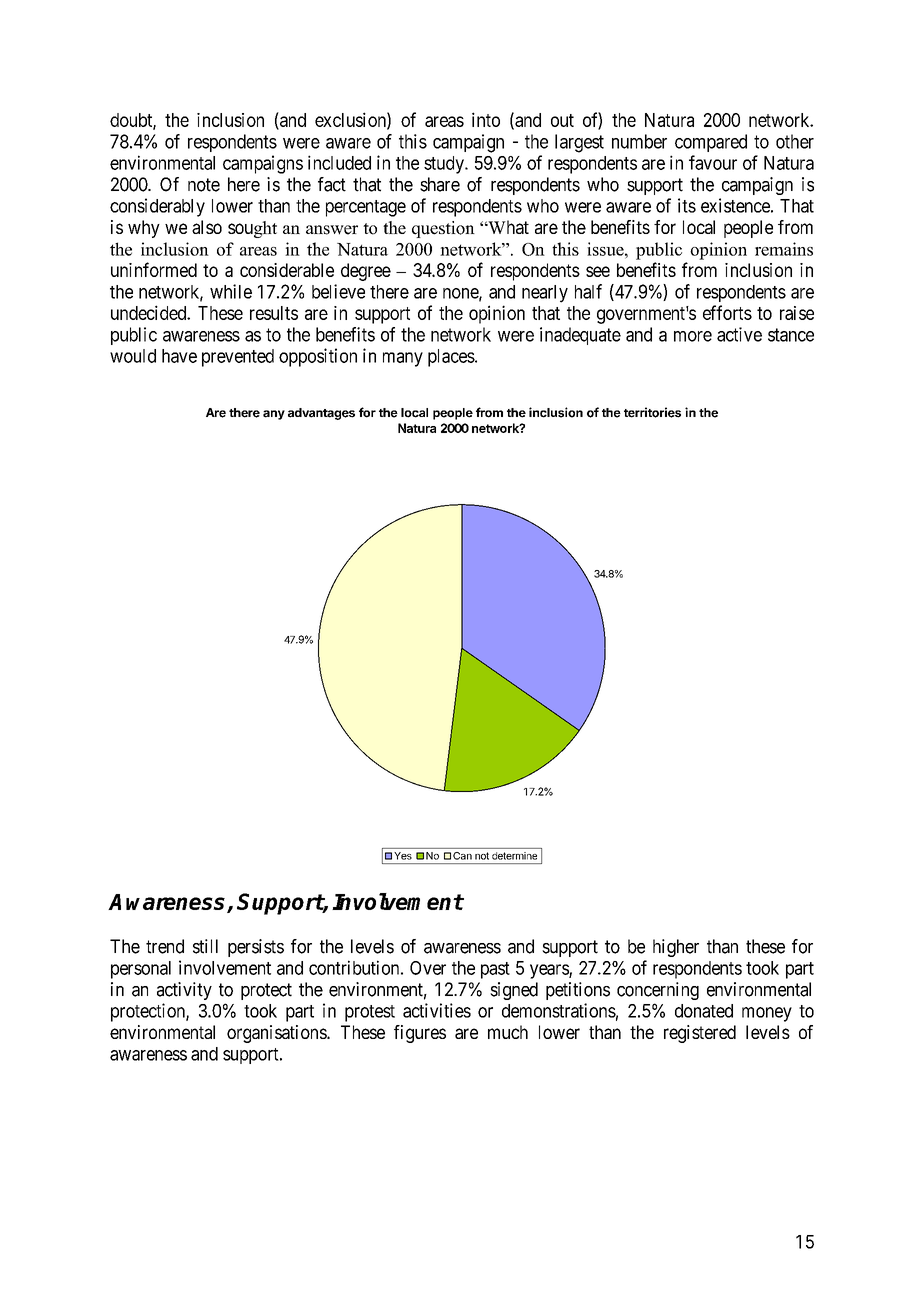 The height and width of the page is (1308, 924). I want to click on study, so click(445, 165).
